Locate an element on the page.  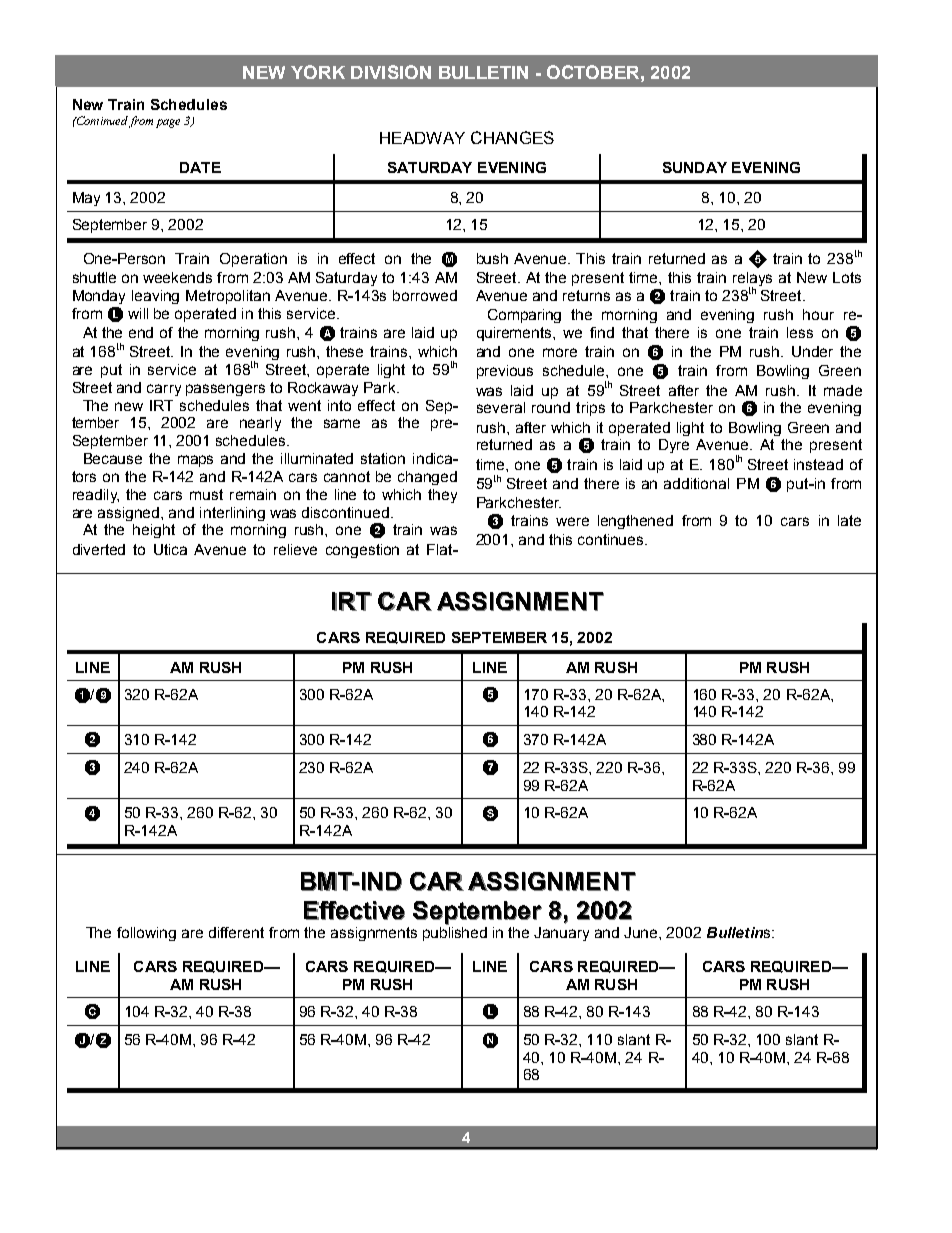
following is located at coordinates (146, 934).
